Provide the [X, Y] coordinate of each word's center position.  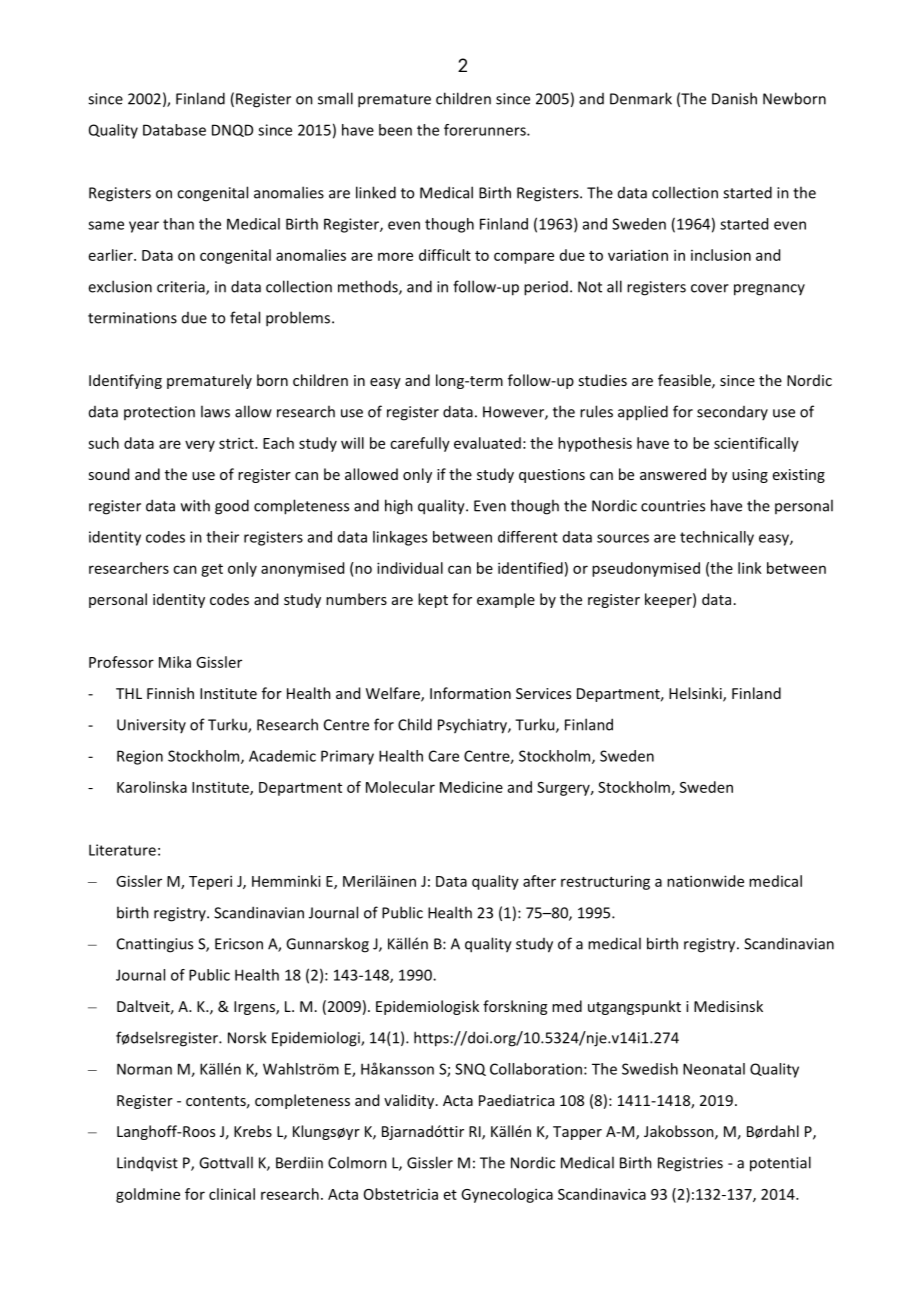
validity [410, 1101]
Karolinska [152, 787]
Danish [734, 98]
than [178, 224]
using [750, 476]
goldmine [148, 1195]
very [200, 446]
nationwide [705, 881]
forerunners [486, 130]
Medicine [471, 787]
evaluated [487, 443]
